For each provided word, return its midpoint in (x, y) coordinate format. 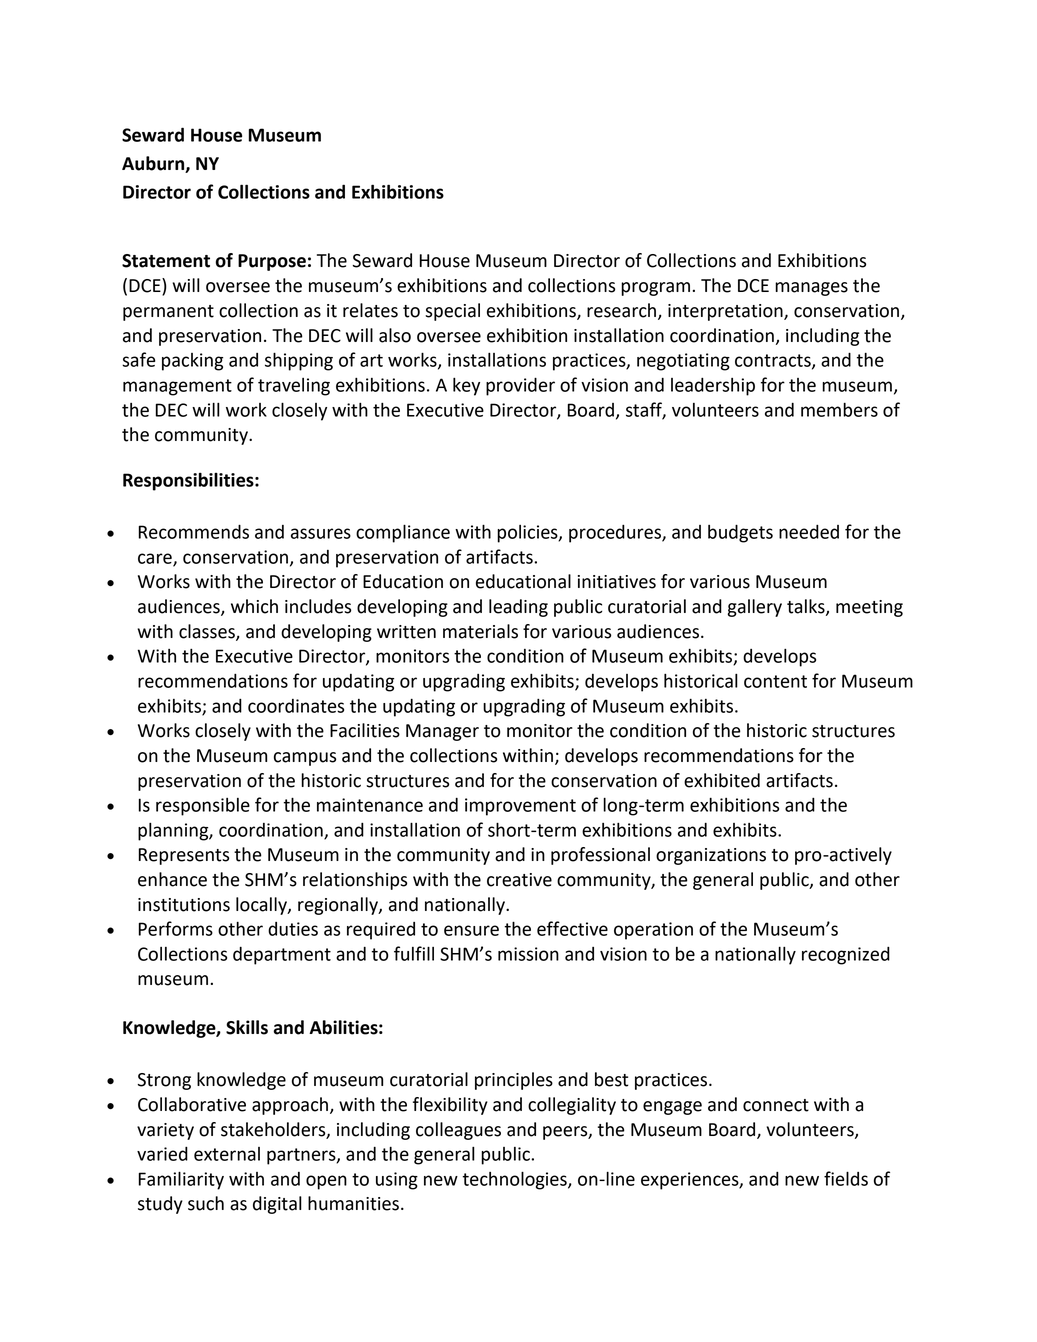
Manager (442, 732)
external (227, 1154)
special (452, 312)
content (775, 681)
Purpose (272, 262)
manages (811, 289)
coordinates (296, 706)
